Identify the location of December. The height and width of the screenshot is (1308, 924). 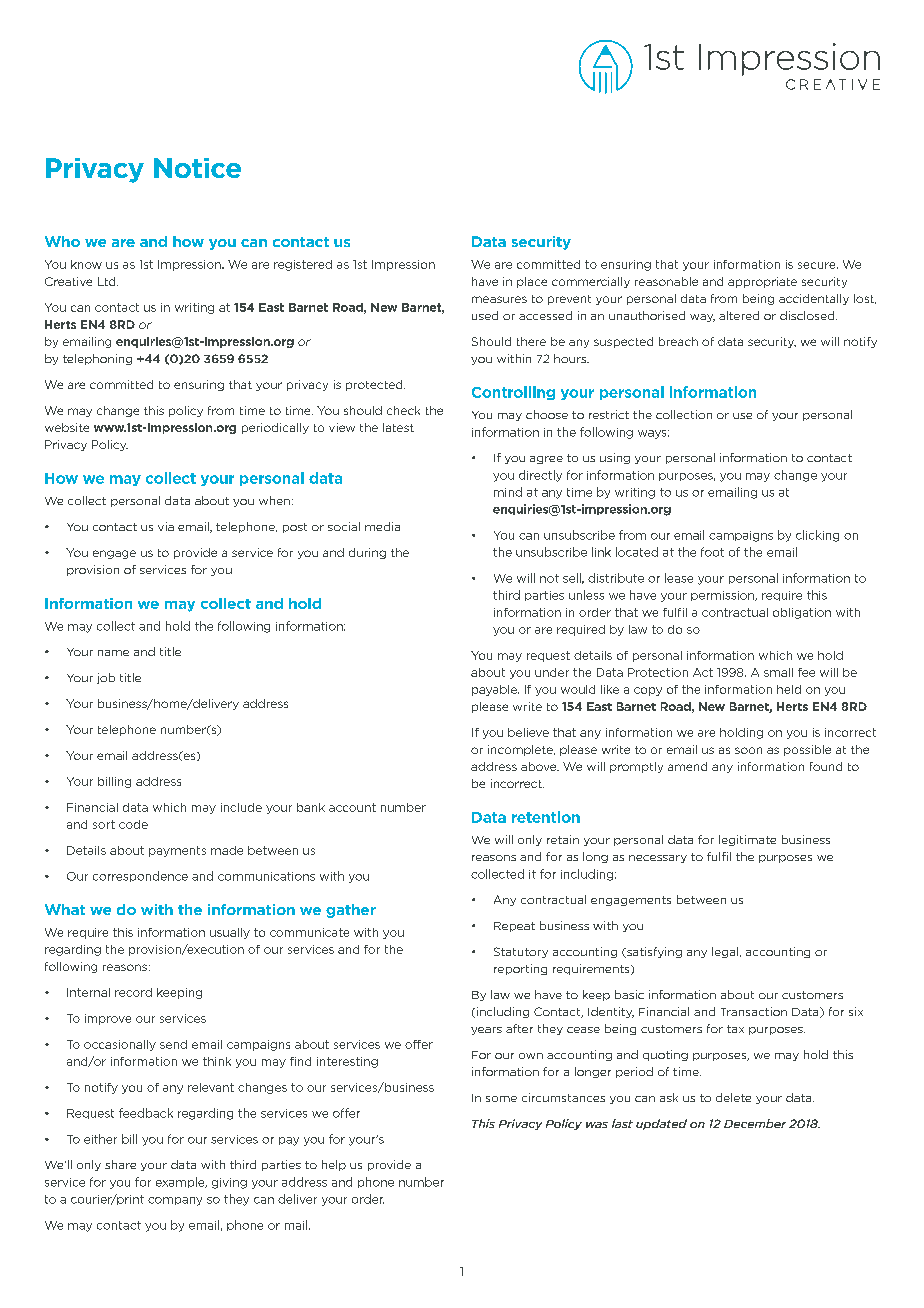
(755, 1123).
